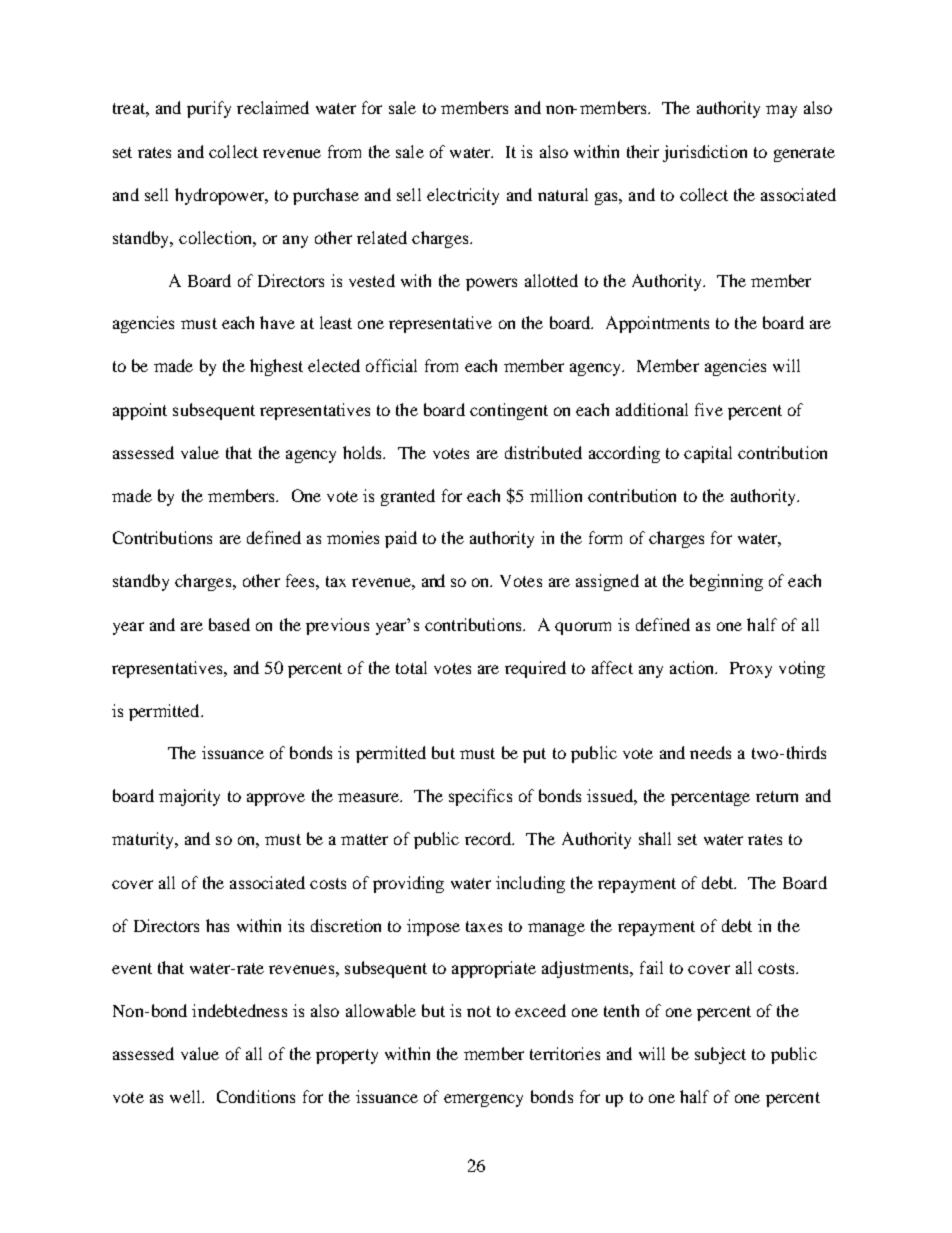 This screenshot has height=1233, width=952. Describe the element at coordinates (209, 109) in the screenshot. I see `purify` at that location.
